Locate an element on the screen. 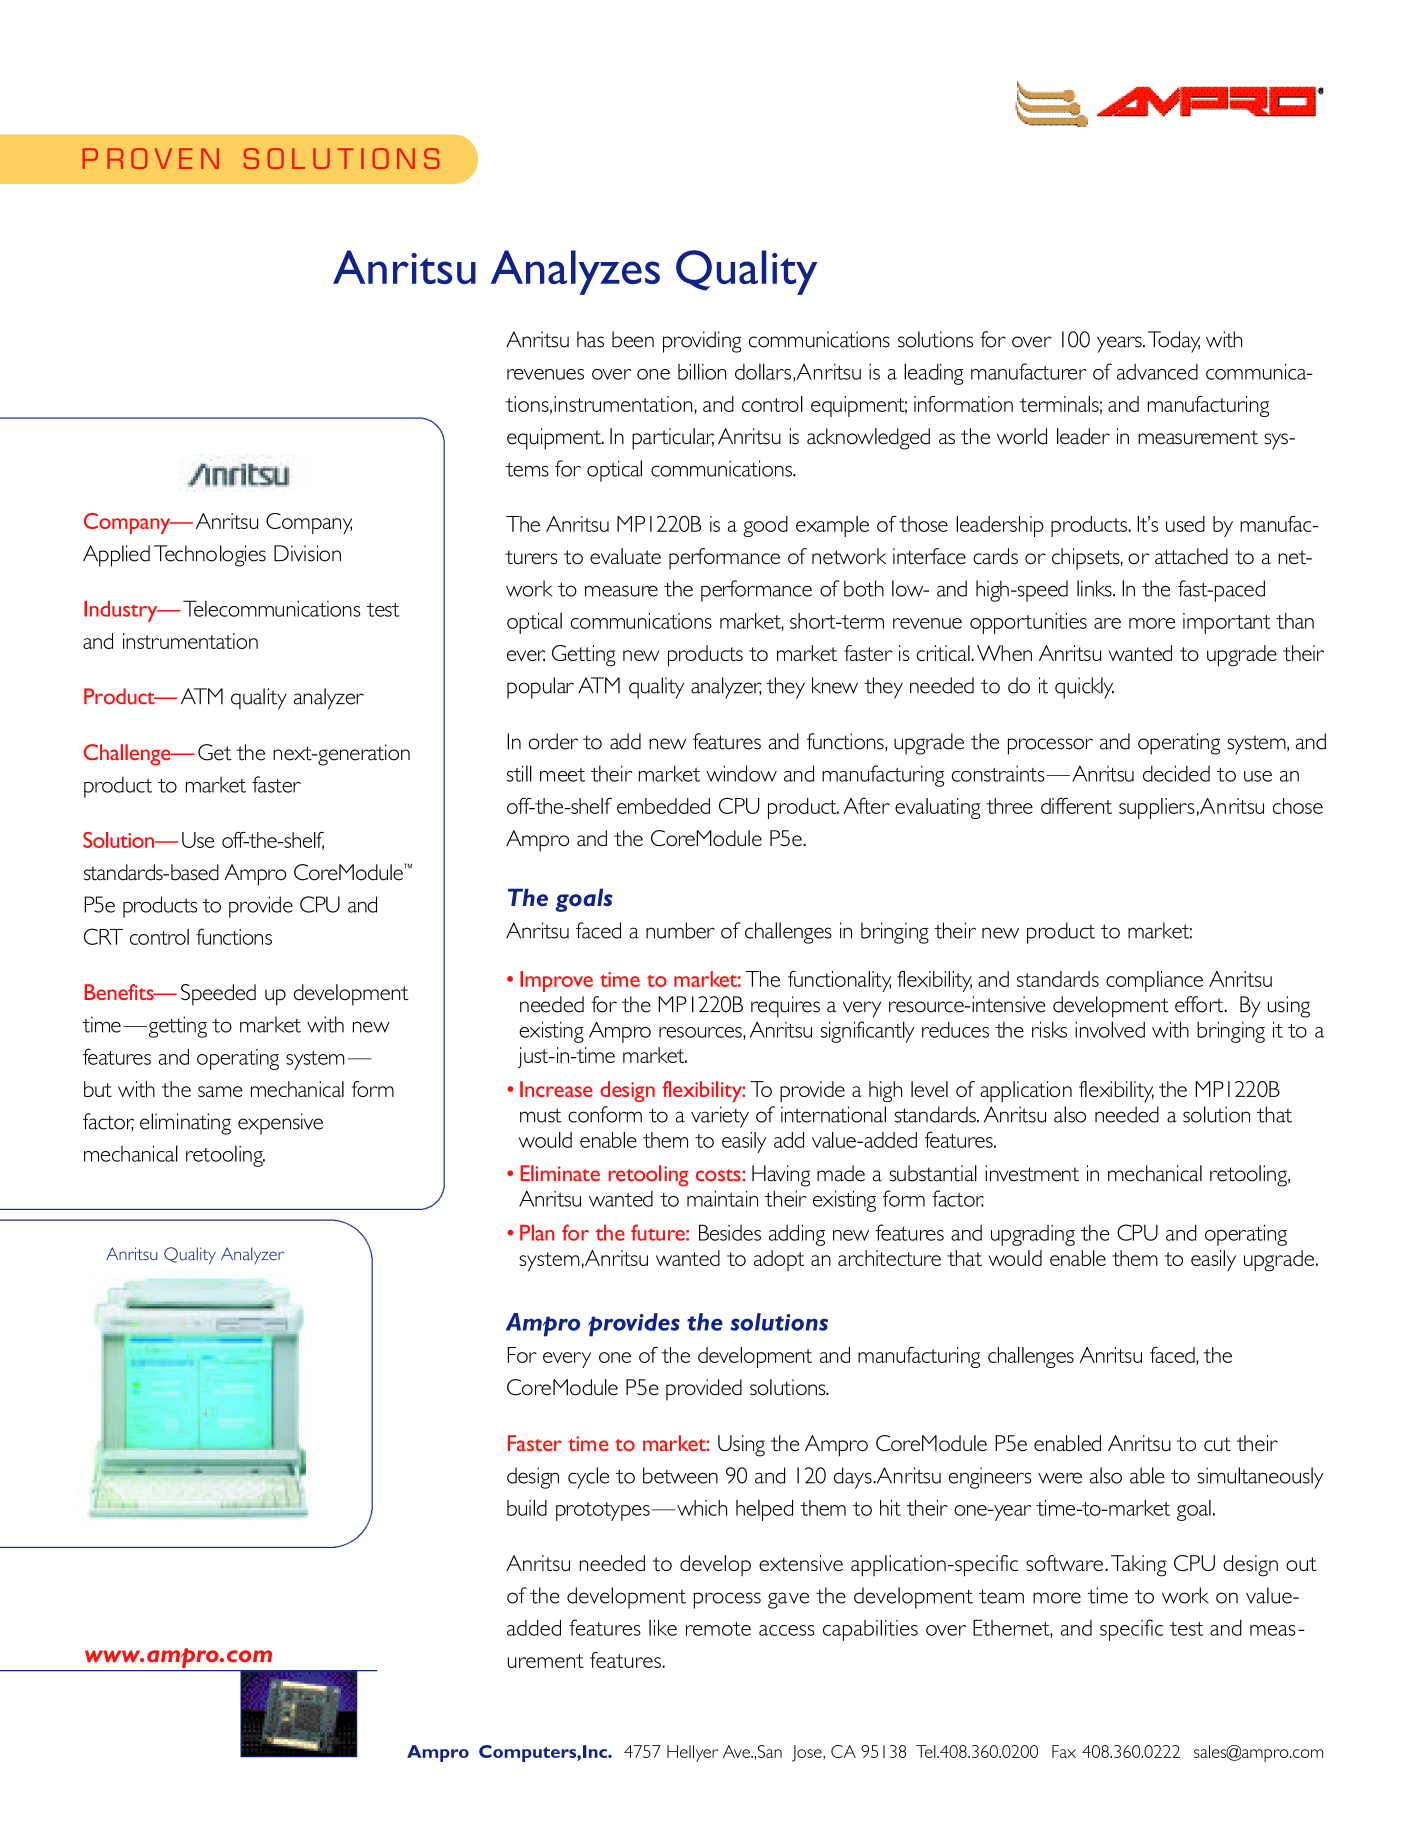 The width and height of the screenshot is (1412, 1827). billion is located at coordinates (702, 371).
